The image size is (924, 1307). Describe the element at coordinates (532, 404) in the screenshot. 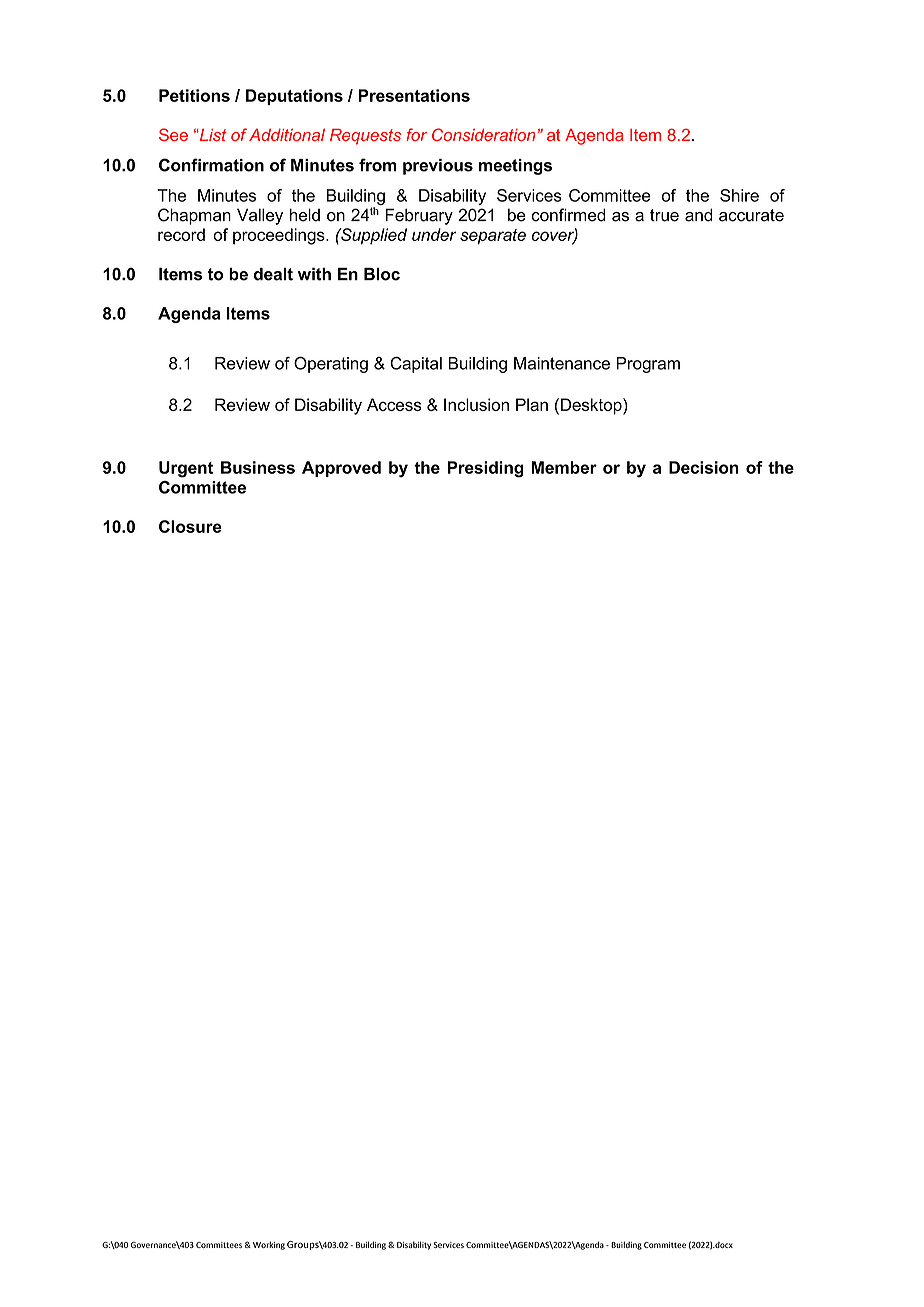

I see `Plan` at that location.
